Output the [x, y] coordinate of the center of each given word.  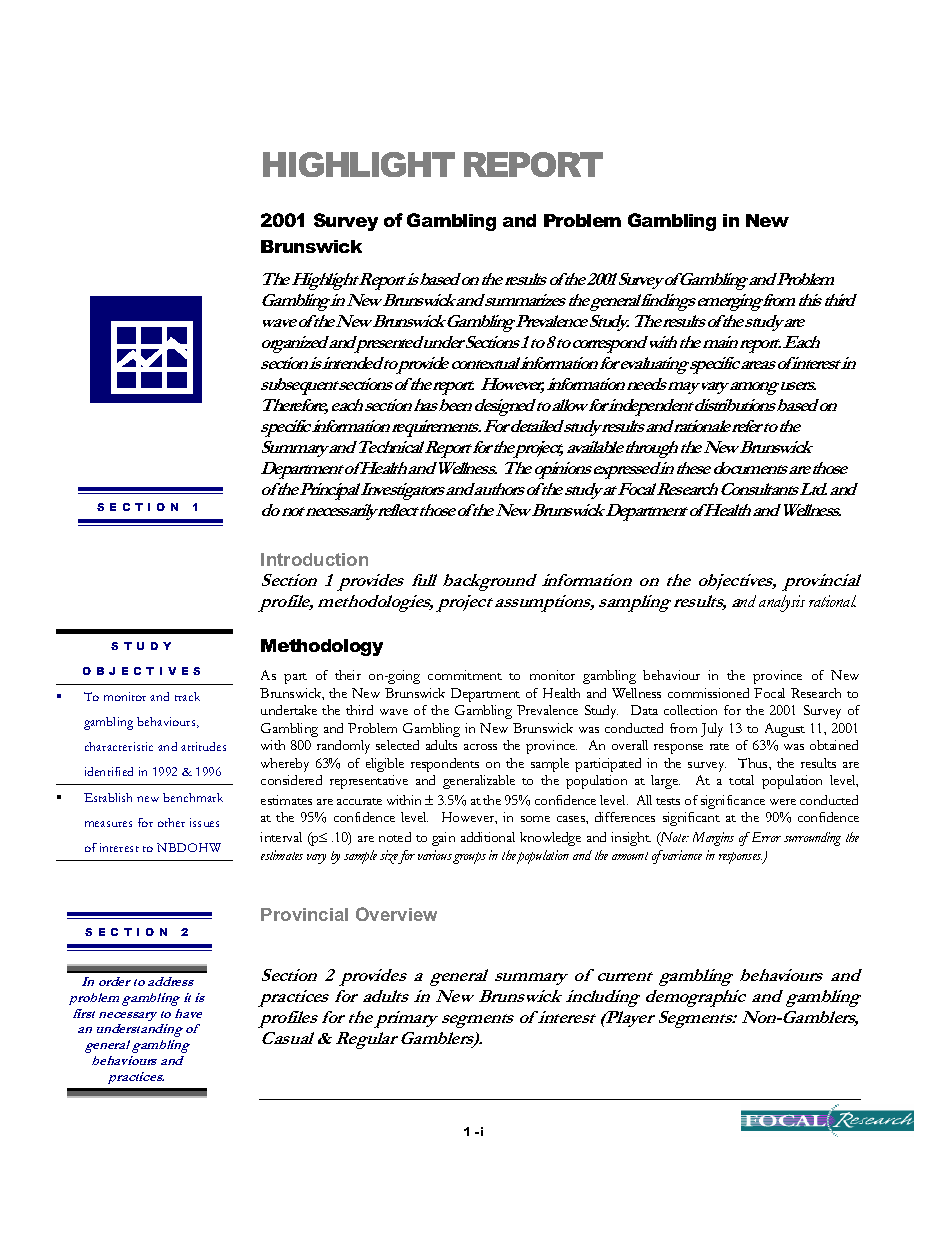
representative [369, 782]
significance [733, 802]
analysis [782, 603]
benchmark [193, 797]
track [187, 696]
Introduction [314, 559]
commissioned [708, 693]
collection [690, 710]
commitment [465, 675]
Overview [396, 914]
